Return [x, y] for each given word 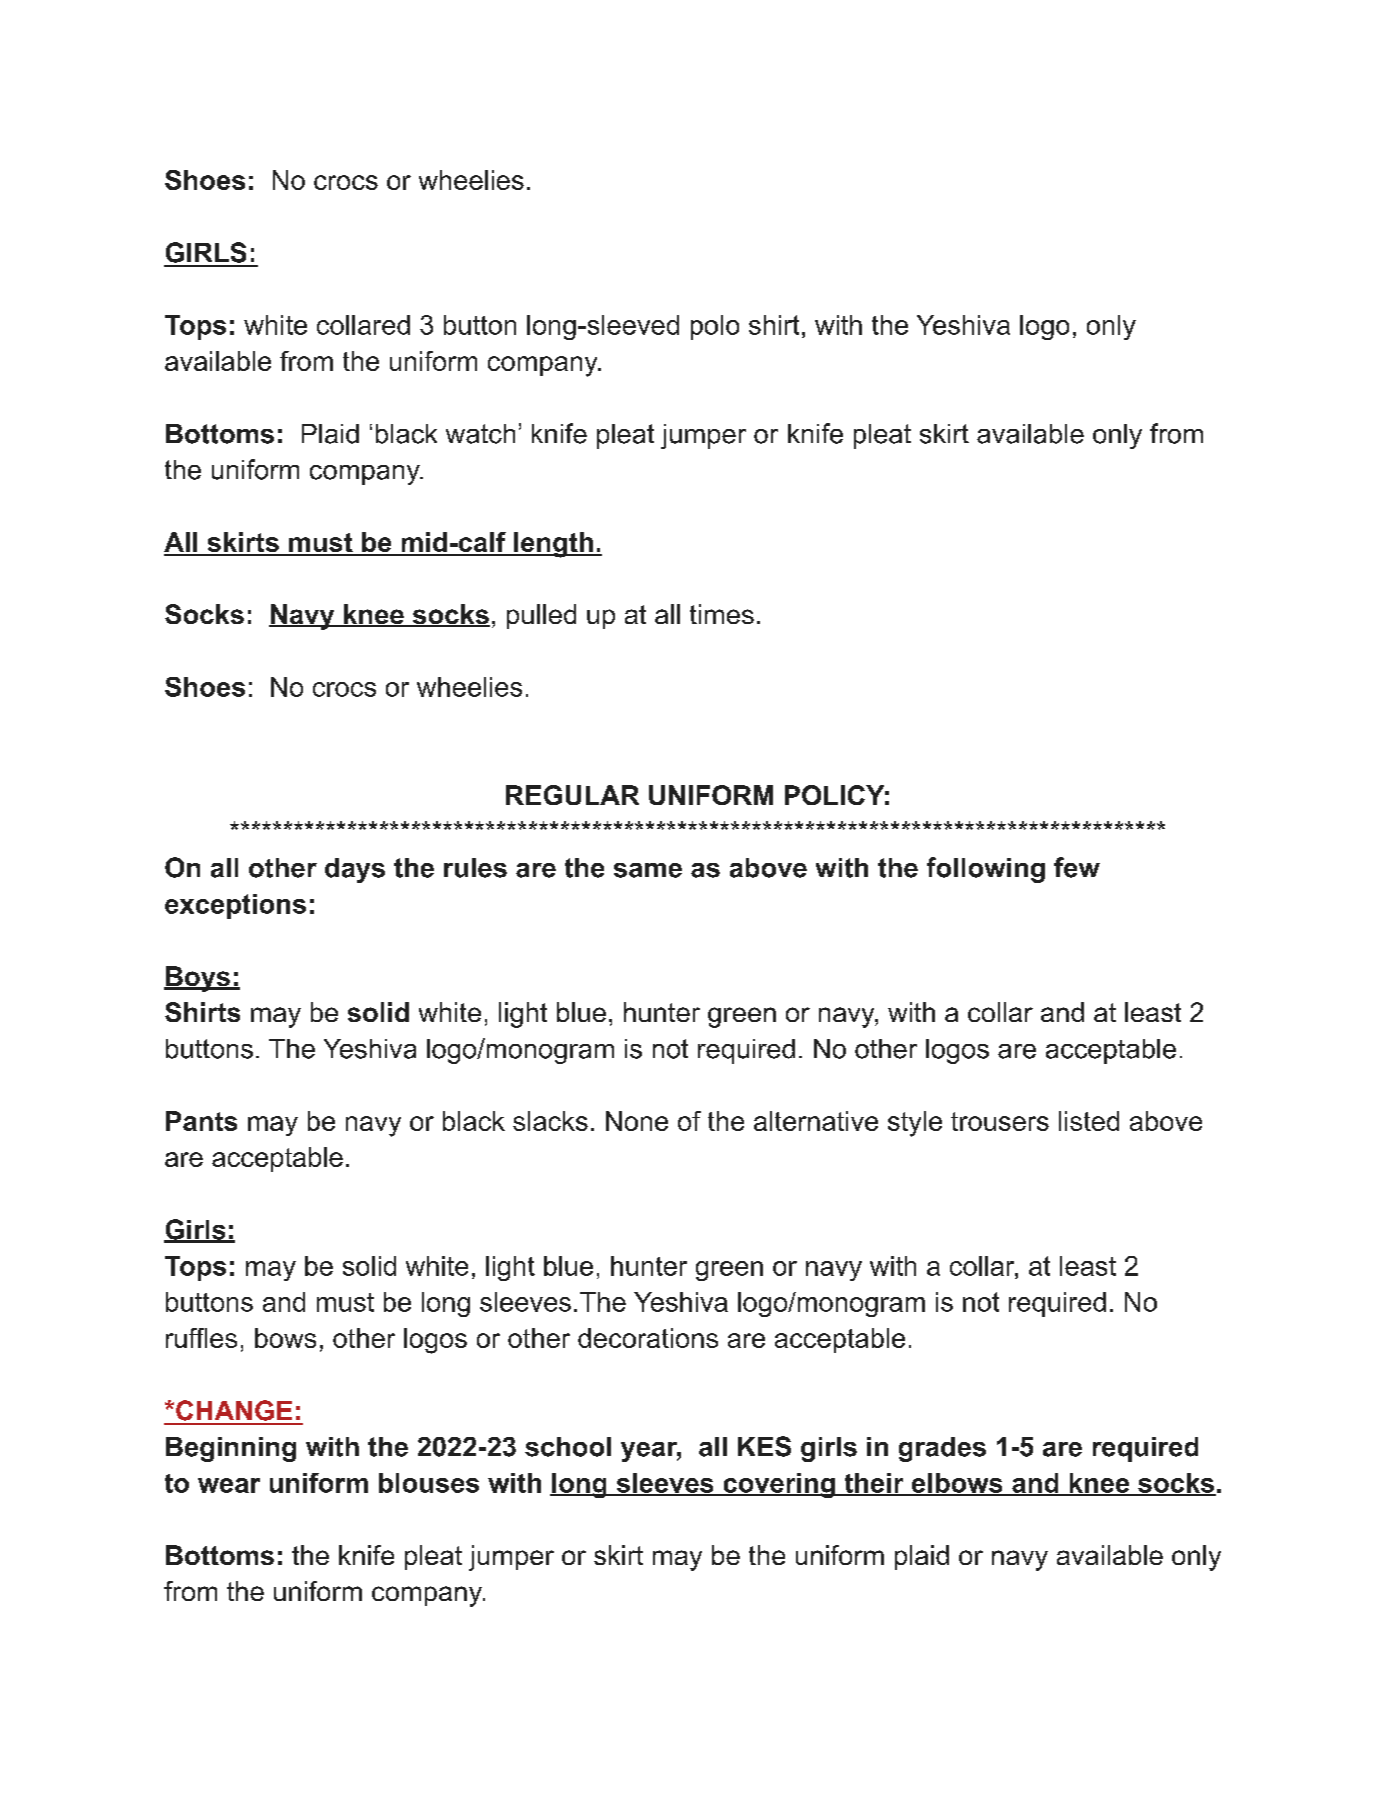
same [648, 870]
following [986, 870]
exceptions [235, 906]
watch [480, 434]
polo [715, 327]
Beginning [231, 1449]
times [722, 614]
